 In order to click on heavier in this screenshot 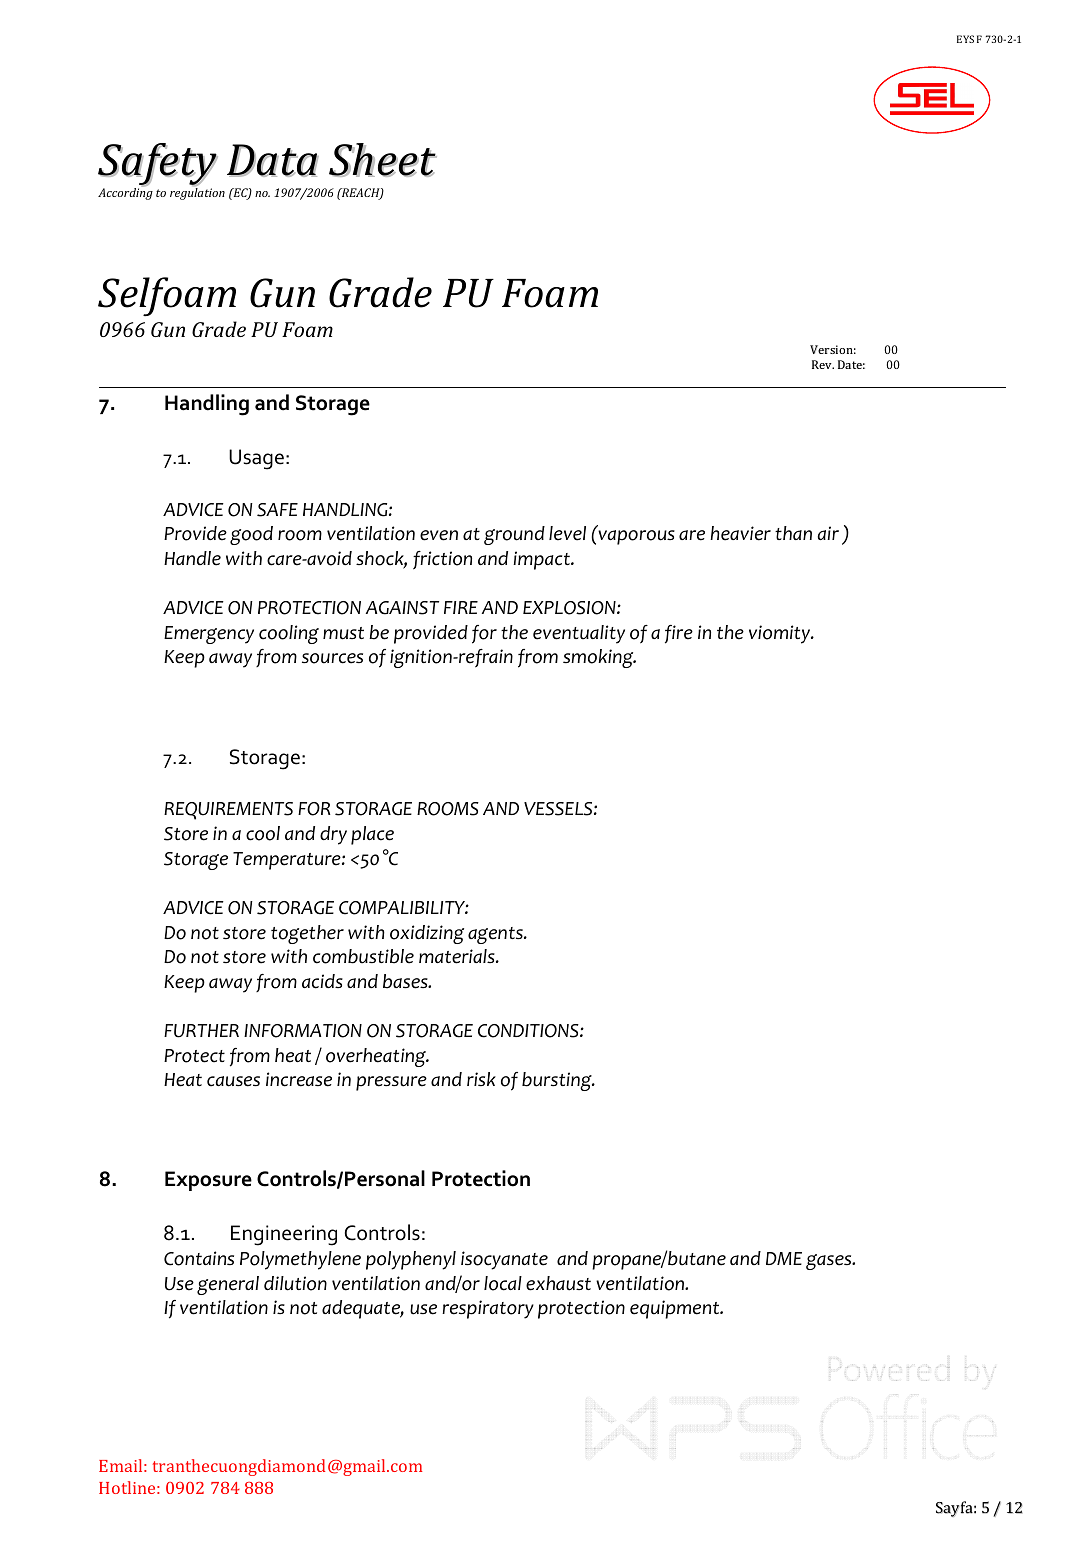, I will do `click(740, 533)`.
